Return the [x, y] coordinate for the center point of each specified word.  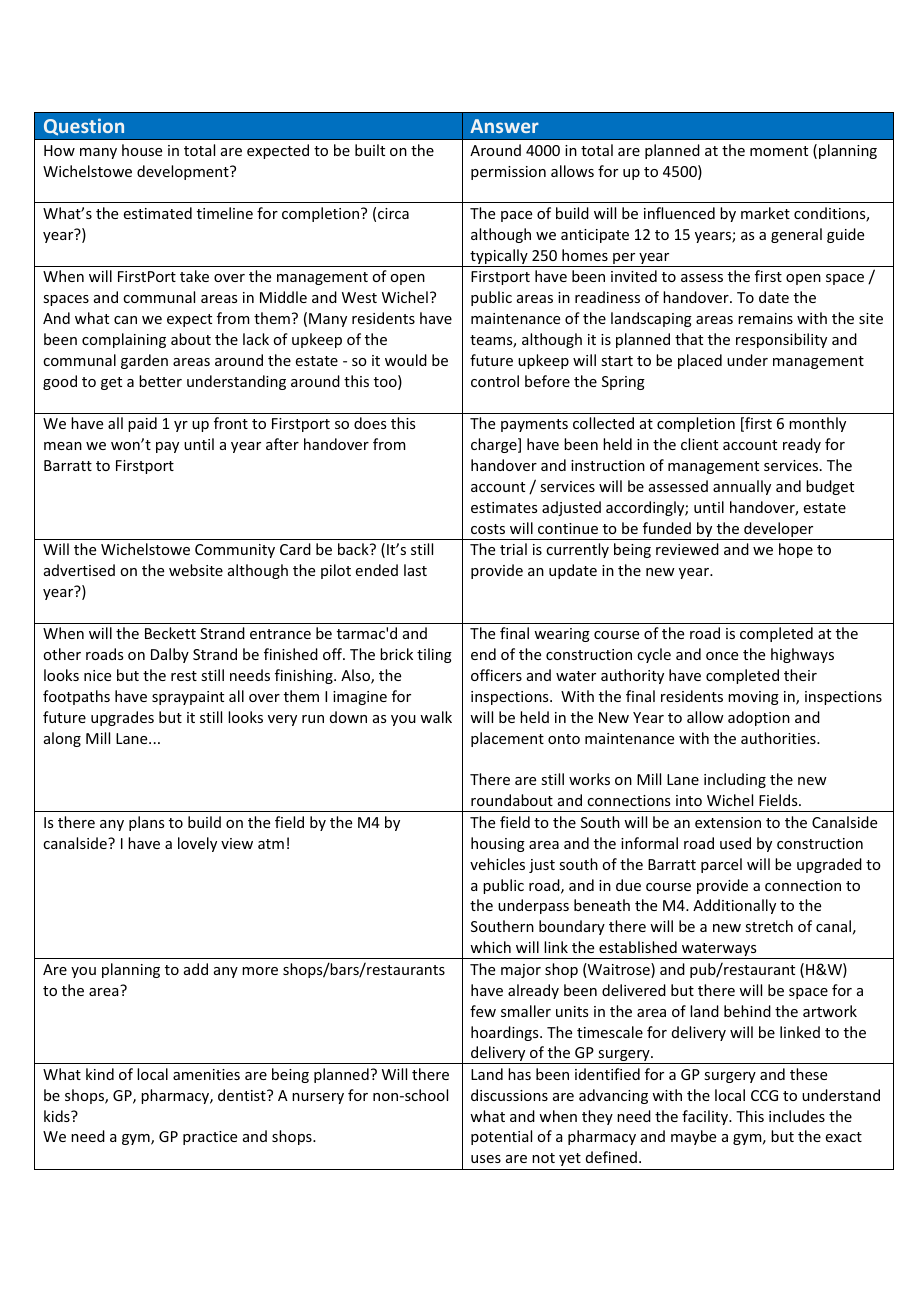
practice [210, 1138]
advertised [79, 570]
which [490, 947]
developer [779, 531]
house [142, 150]
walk [436, 717]
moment [779, 151]
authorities [779, 738]
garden [144, 361]
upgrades [122, 718]
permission [508, 173]
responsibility [781, 340]
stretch [769, 926]
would [406, 360]
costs [488, 529]
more [260, 971]
